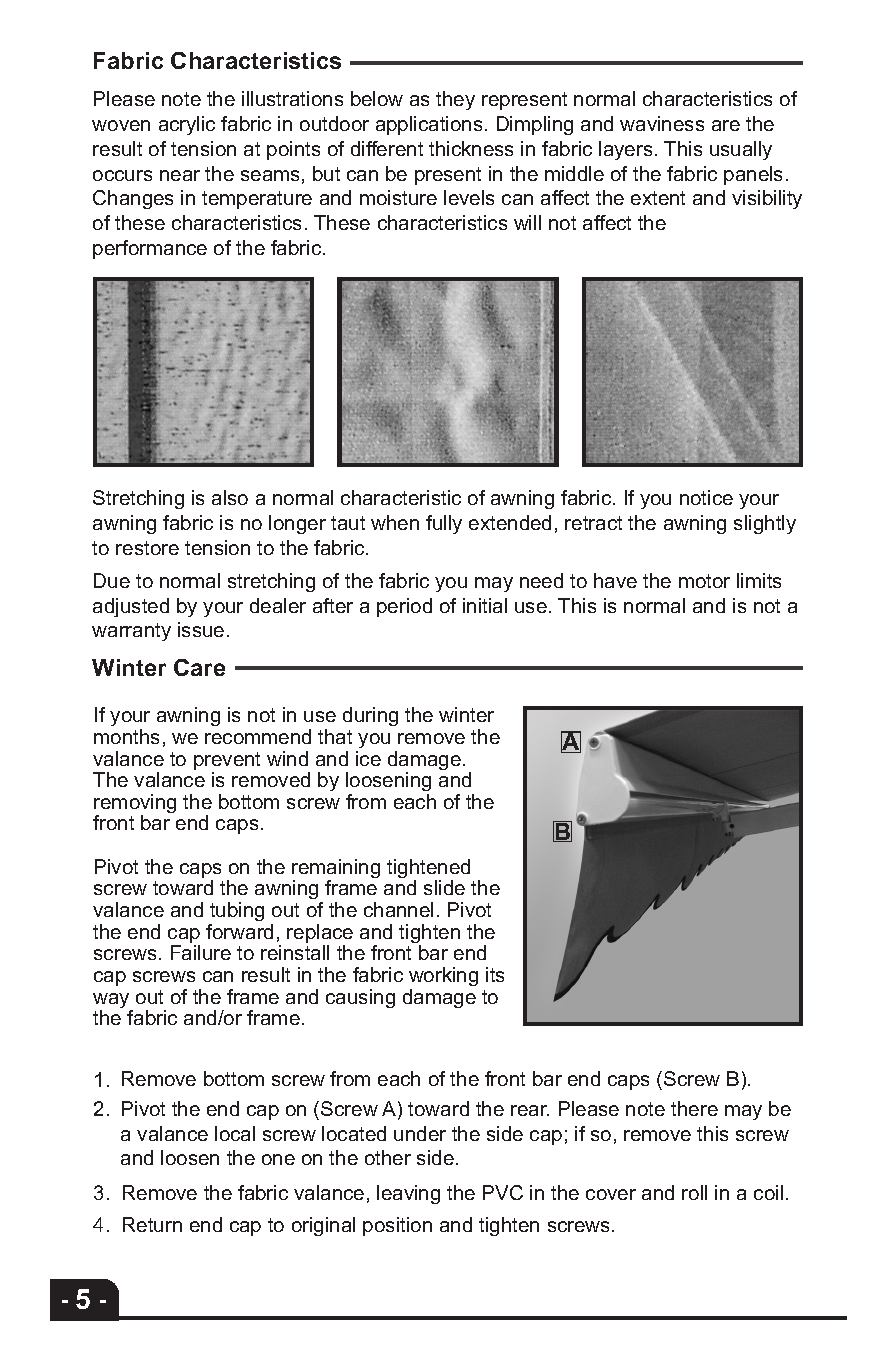 The image size is (896, 1364). I want to click on applications, so click(429, 125).
